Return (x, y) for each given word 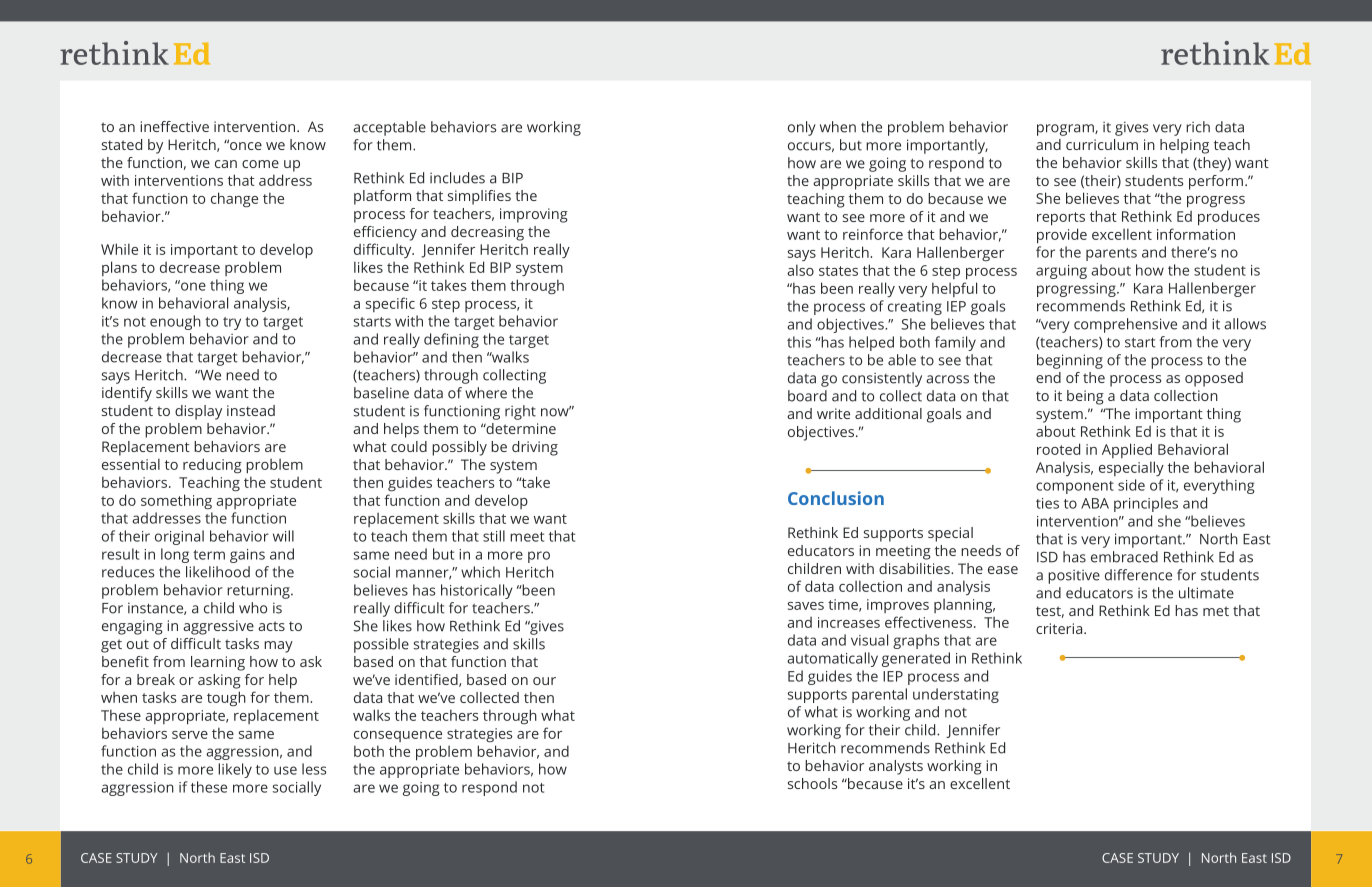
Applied (1127, 450)
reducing (212, 465)
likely (235, 770)
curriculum (1102, 144)
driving (535, 448)
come (260, 164)
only (802, 128)
